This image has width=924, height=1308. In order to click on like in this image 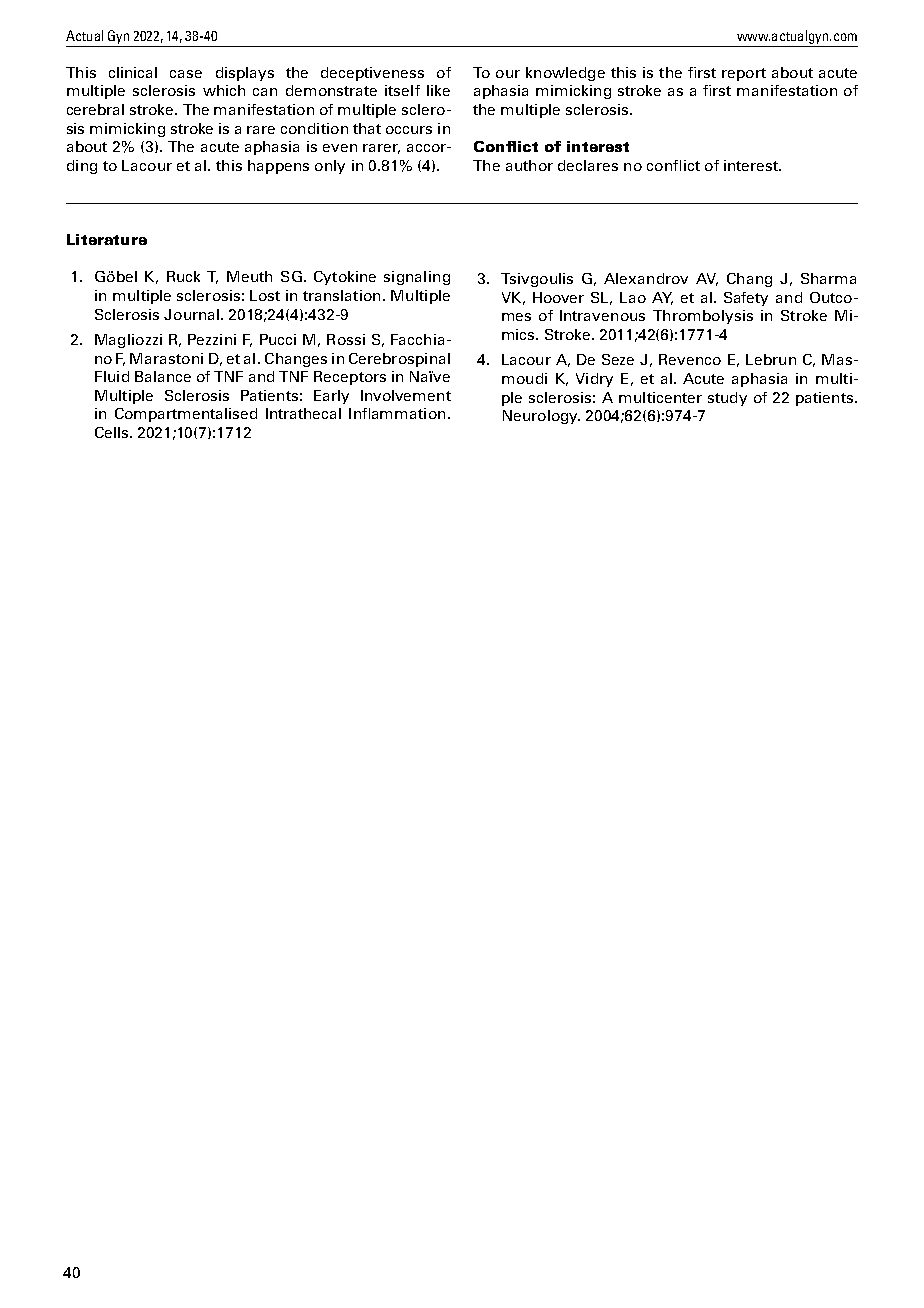, I will do `click(438, 90)`.
